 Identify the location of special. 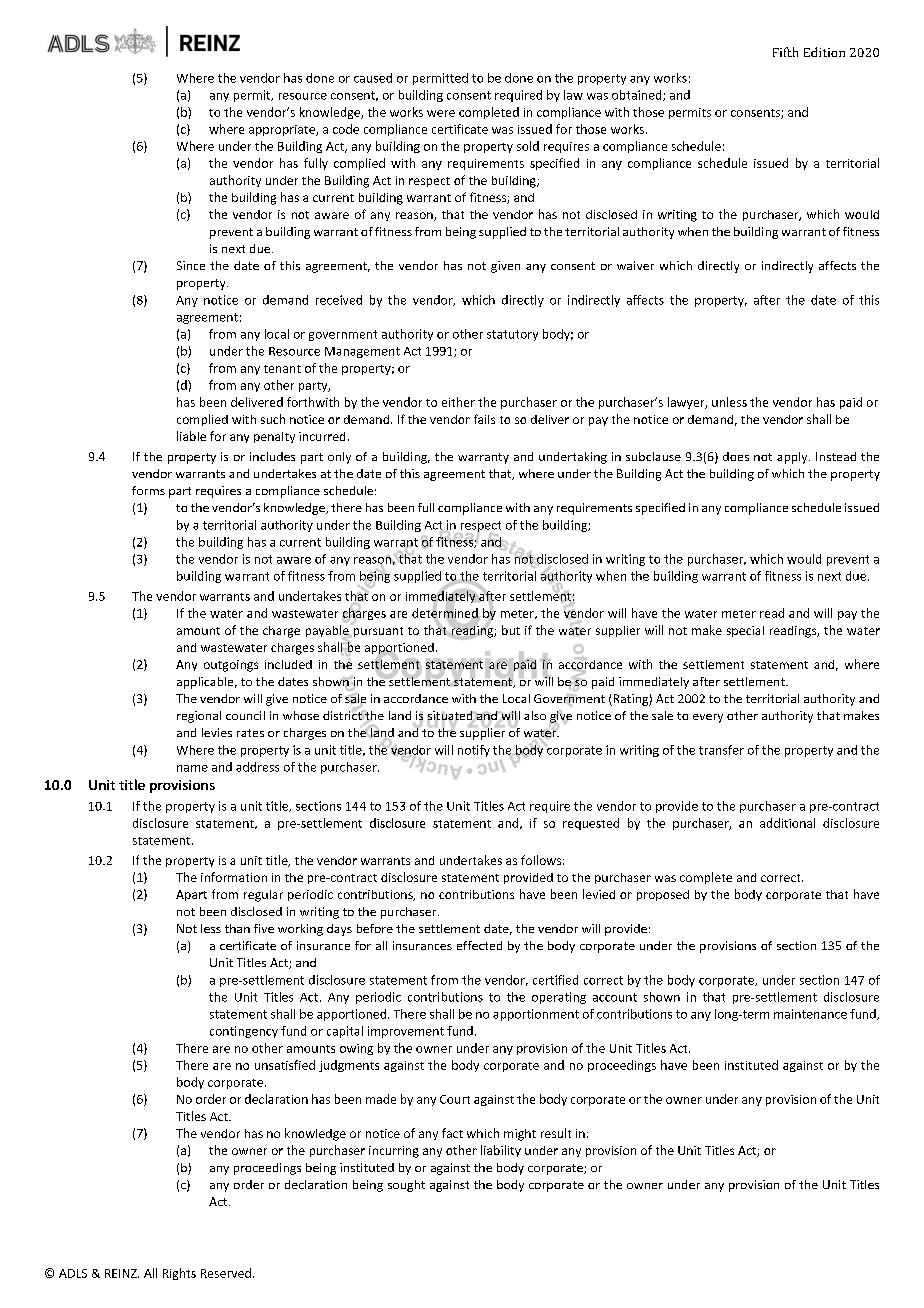
(745, 631).
